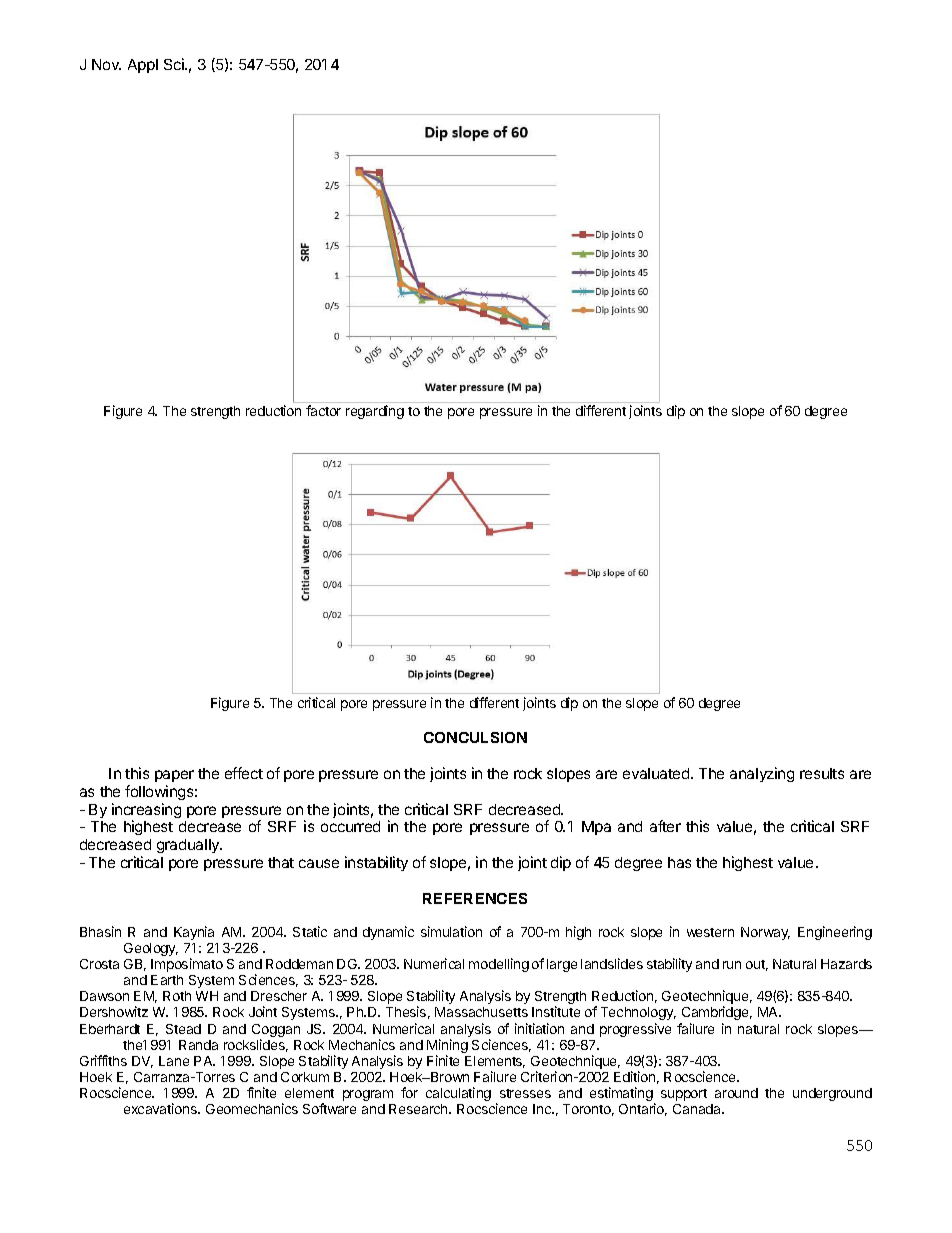 The height and width of the screenshot is (1233, 952). Describe the element at coordinates (323, 410) in the screenshot. I see `factor` at that location.
